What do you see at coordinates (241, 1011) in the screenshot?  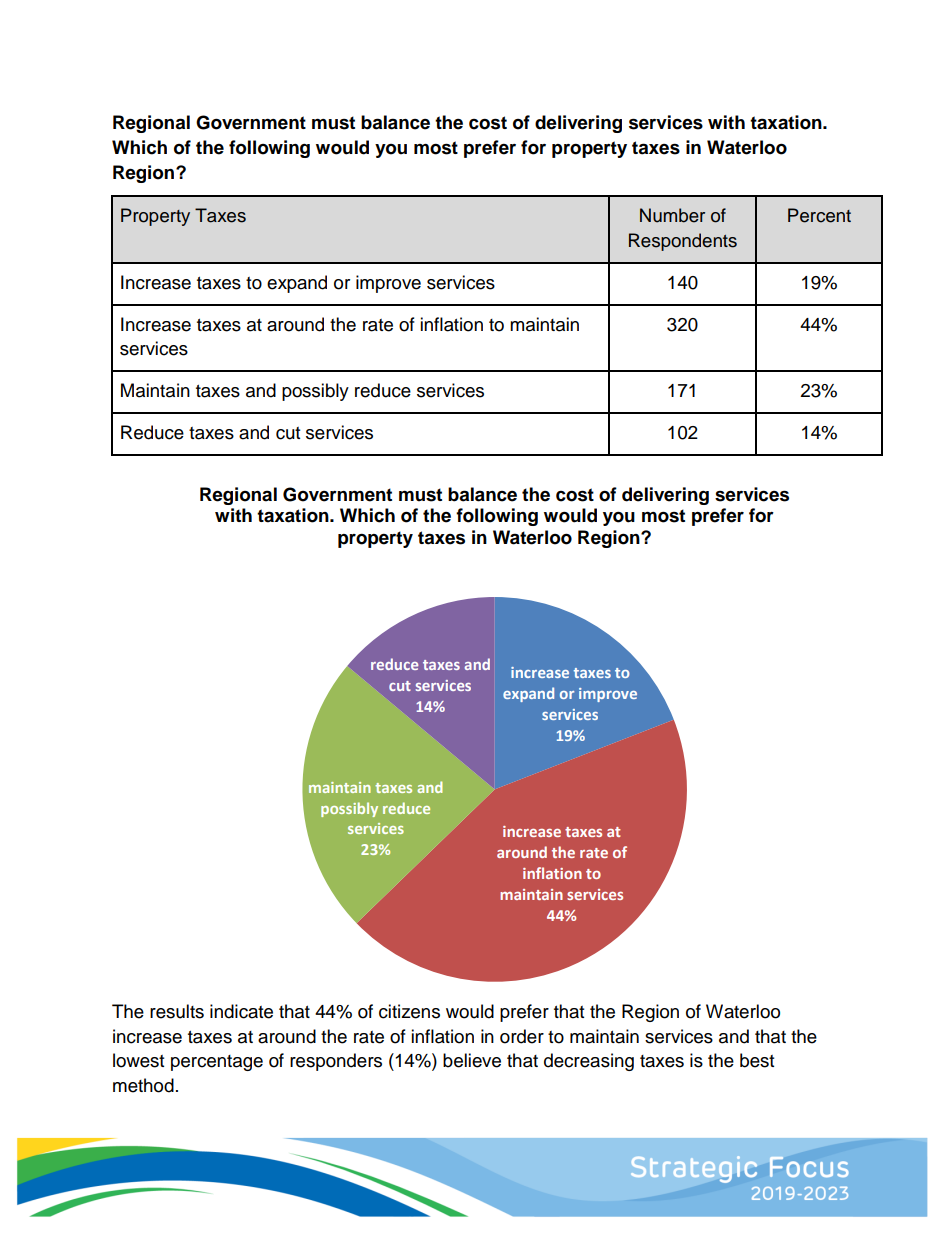 I see `indicate` at bounding box center [241, 1011].
